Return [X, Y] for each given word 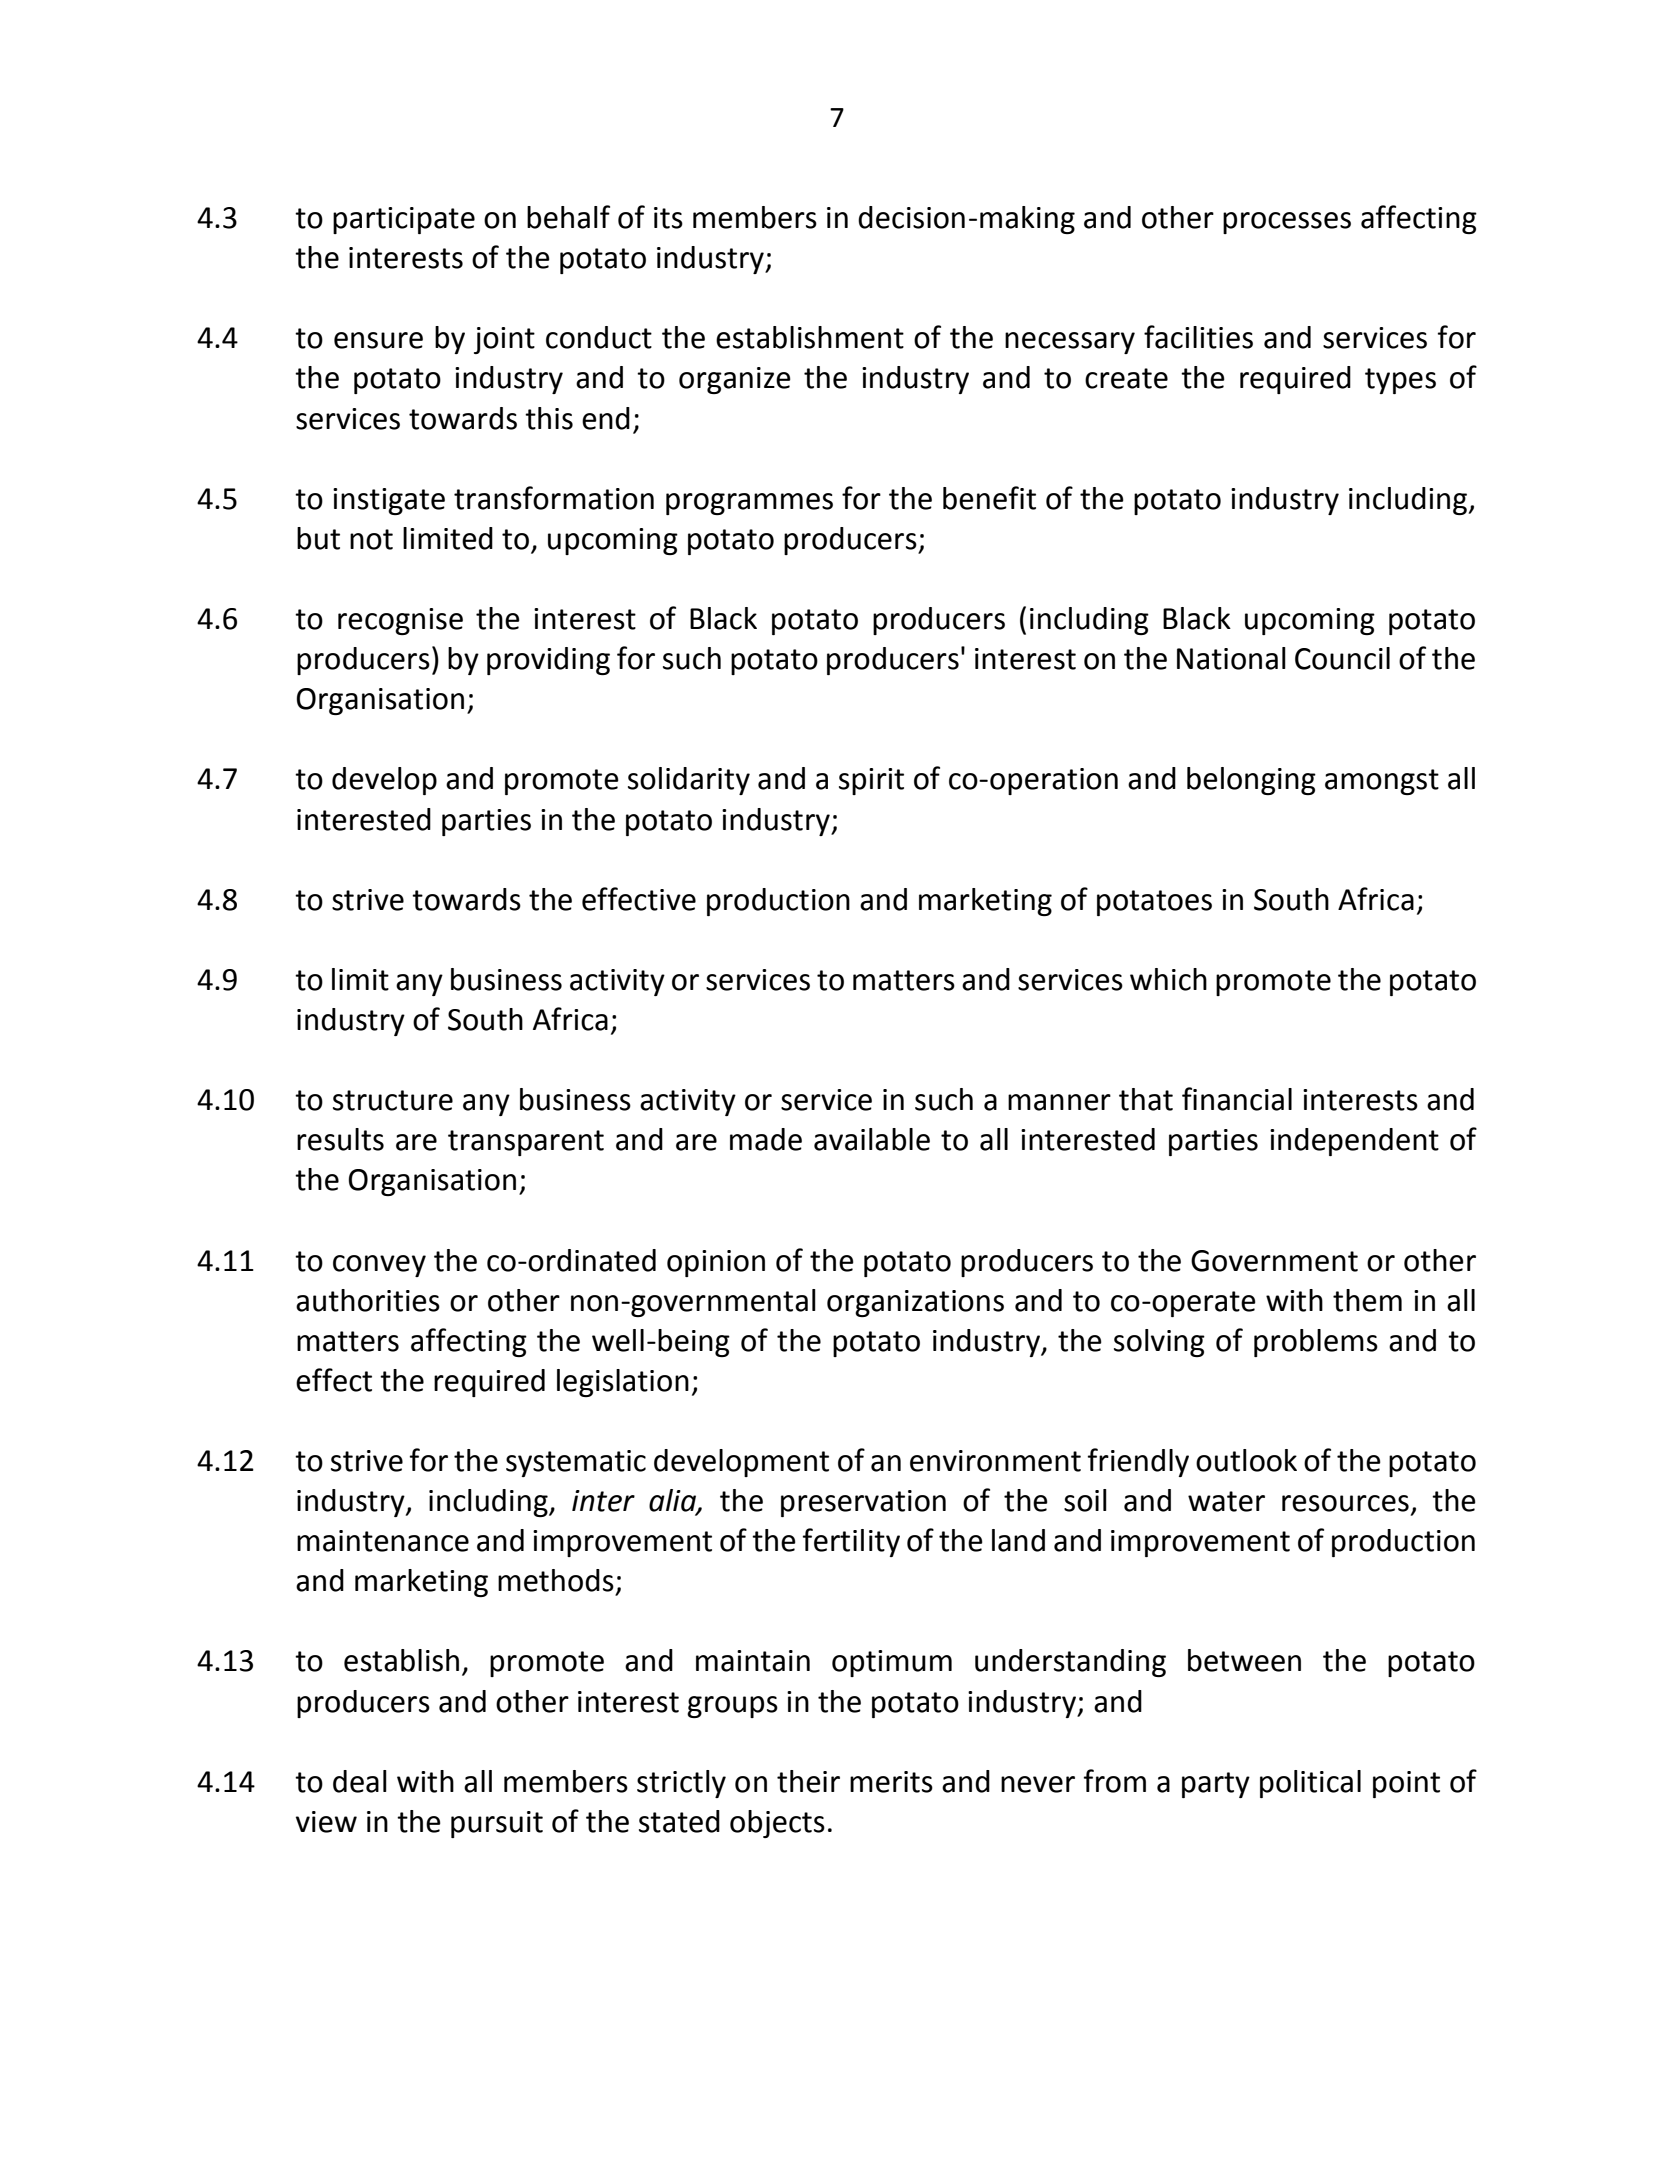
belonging [1251, 781]
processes [1287, 223]
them [1367, 1300]
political [1310, 1784]
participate [404, 220]
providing [548, 661]
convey [379, 1266]
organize [735, 380]
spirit [871, 781]
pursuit [497, 1824]
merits [891, 1782]
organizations [915, 1303]
